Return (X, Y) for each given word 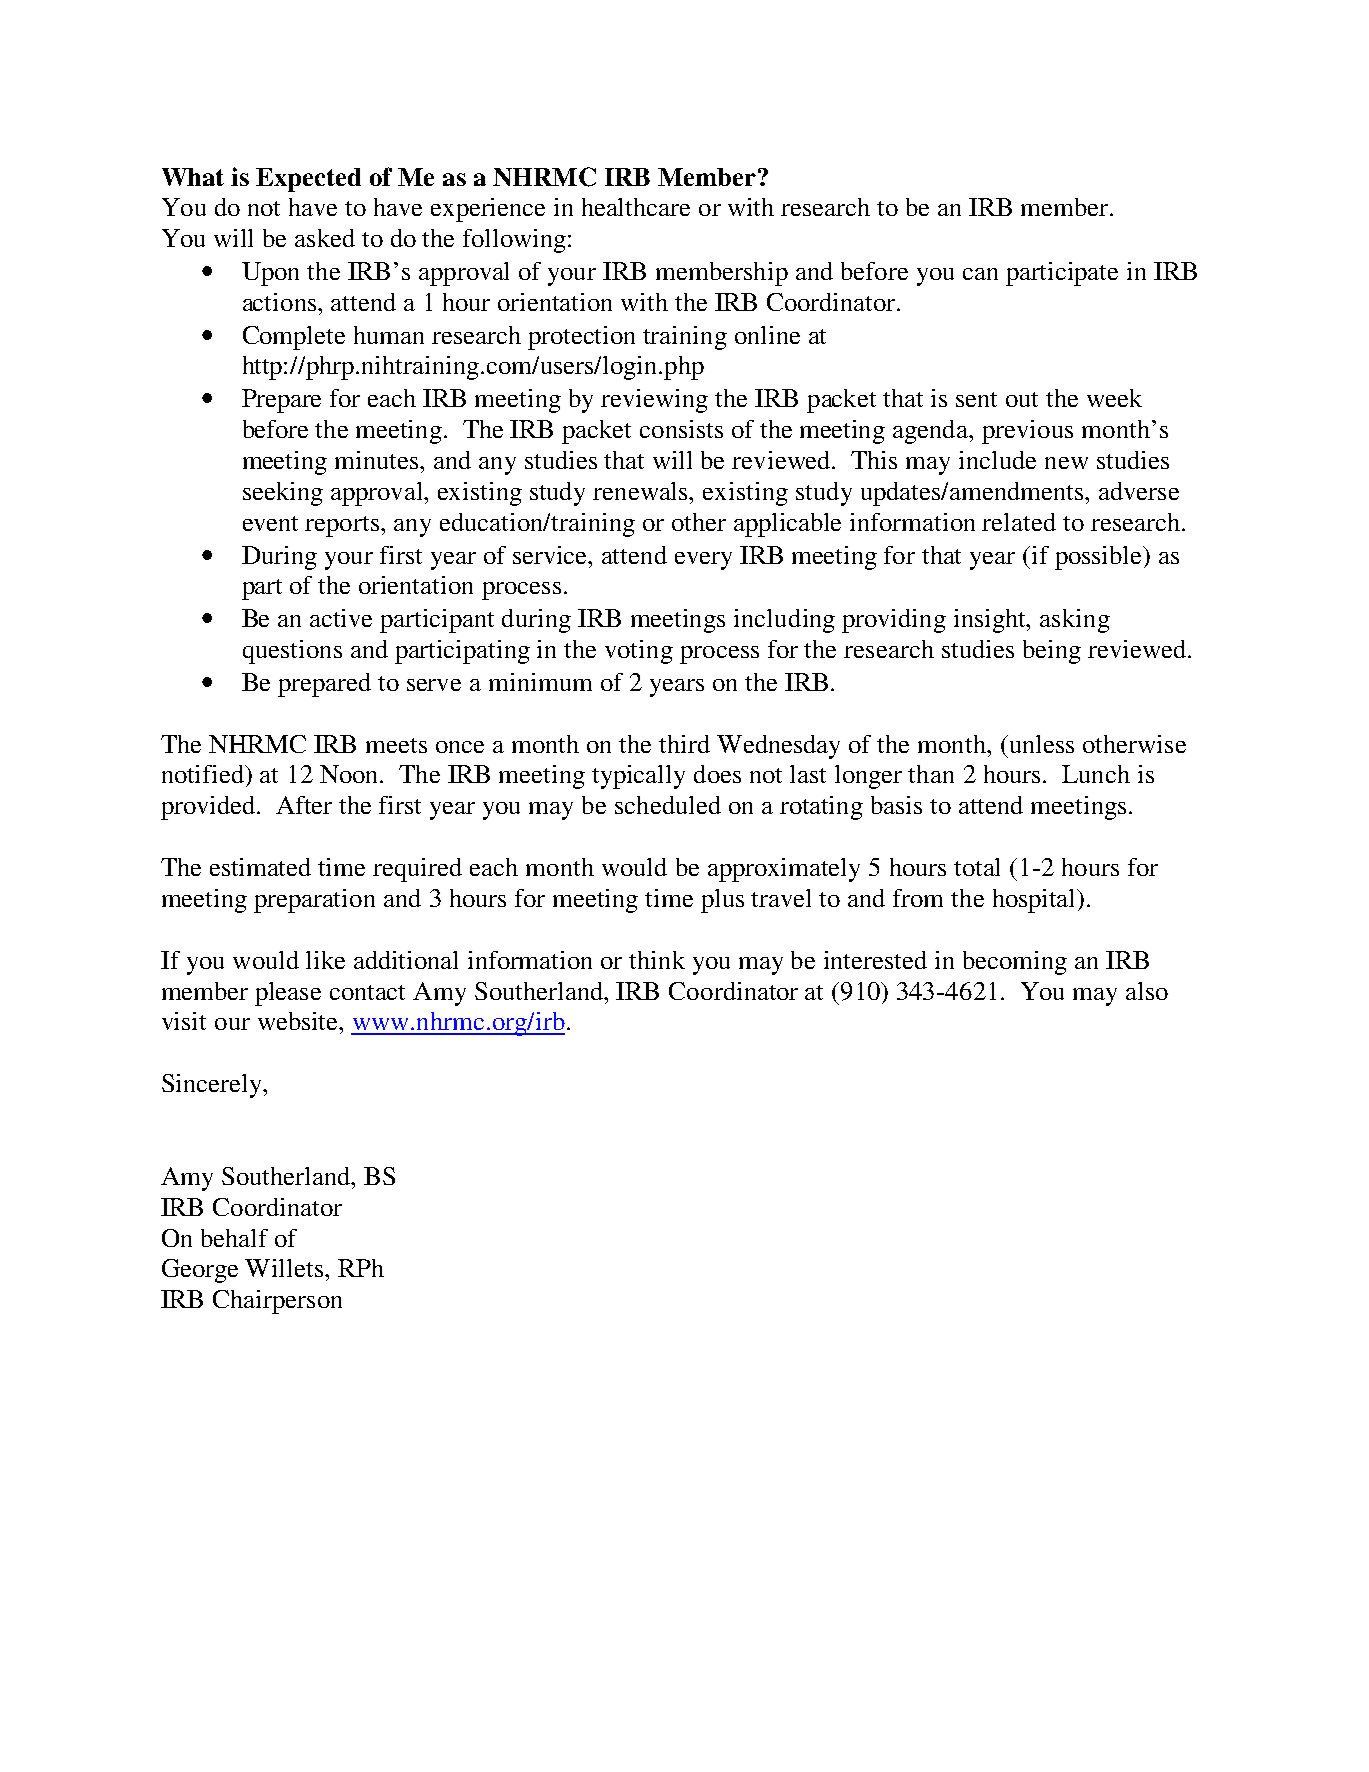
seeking (283, 494)
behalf (234, 1238)
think (657, 960)
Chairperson (277, 1302)
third (684, 744)
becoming (1015, 963)
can (980, 274)
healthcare (636, 207)
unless (1040, 744)
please (288, 994)
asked (325, 238)
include (997, 460)
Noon (350, 774)
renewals (642, 491)
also (1147, 991)
